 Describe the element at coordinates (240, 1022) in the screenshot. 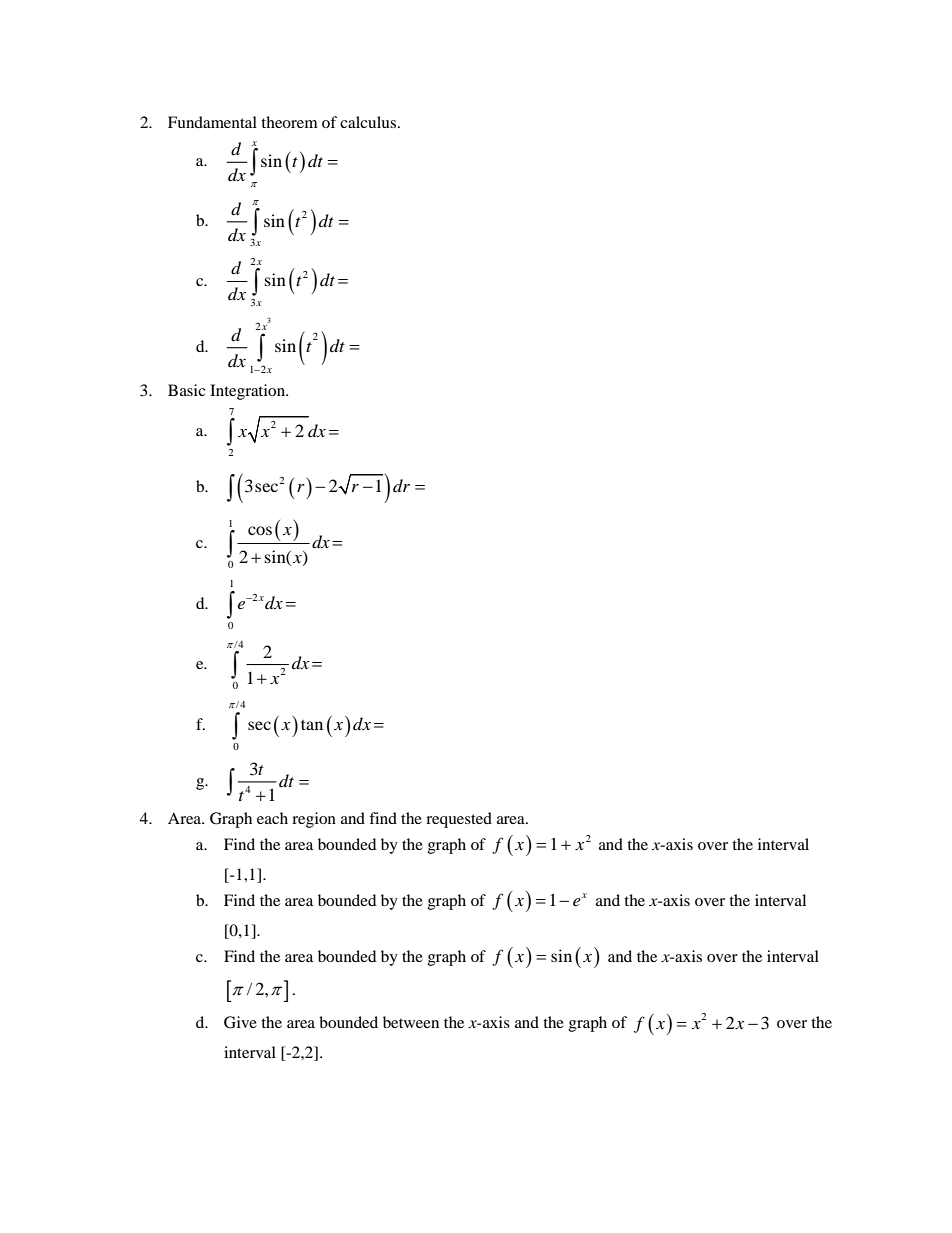

I see `Give` at that location.
